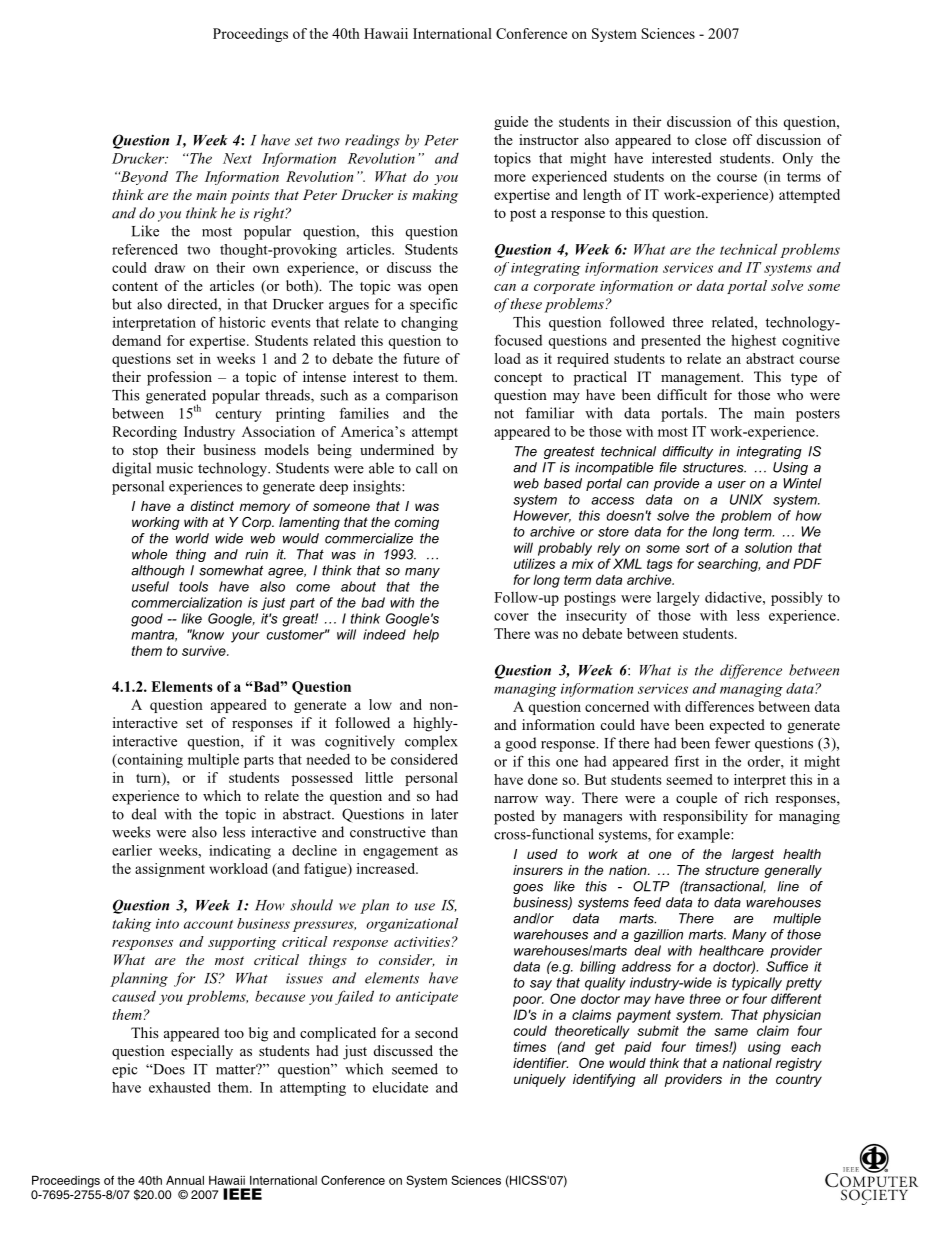  What do you see at coordinates (400, 1087) in the screenshot?
I see `elucidate` at bounding box center [400, 1087].
